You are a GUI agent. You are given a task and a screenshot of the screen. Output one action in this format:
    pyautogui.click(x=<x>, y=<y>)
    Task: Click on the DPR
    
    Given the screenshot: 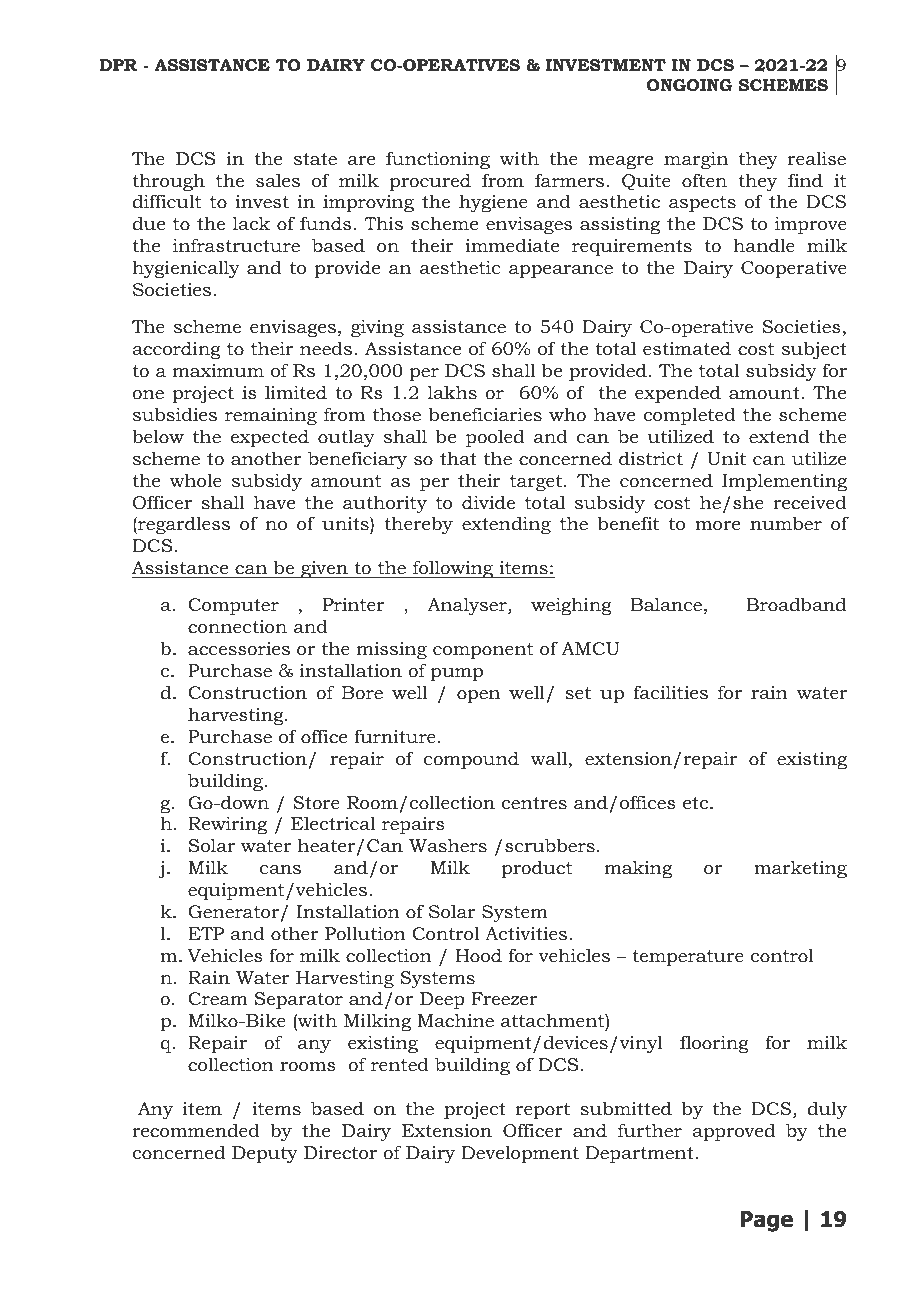 What is the action you would take?
    pyautogui.click(x=118, y=65)
